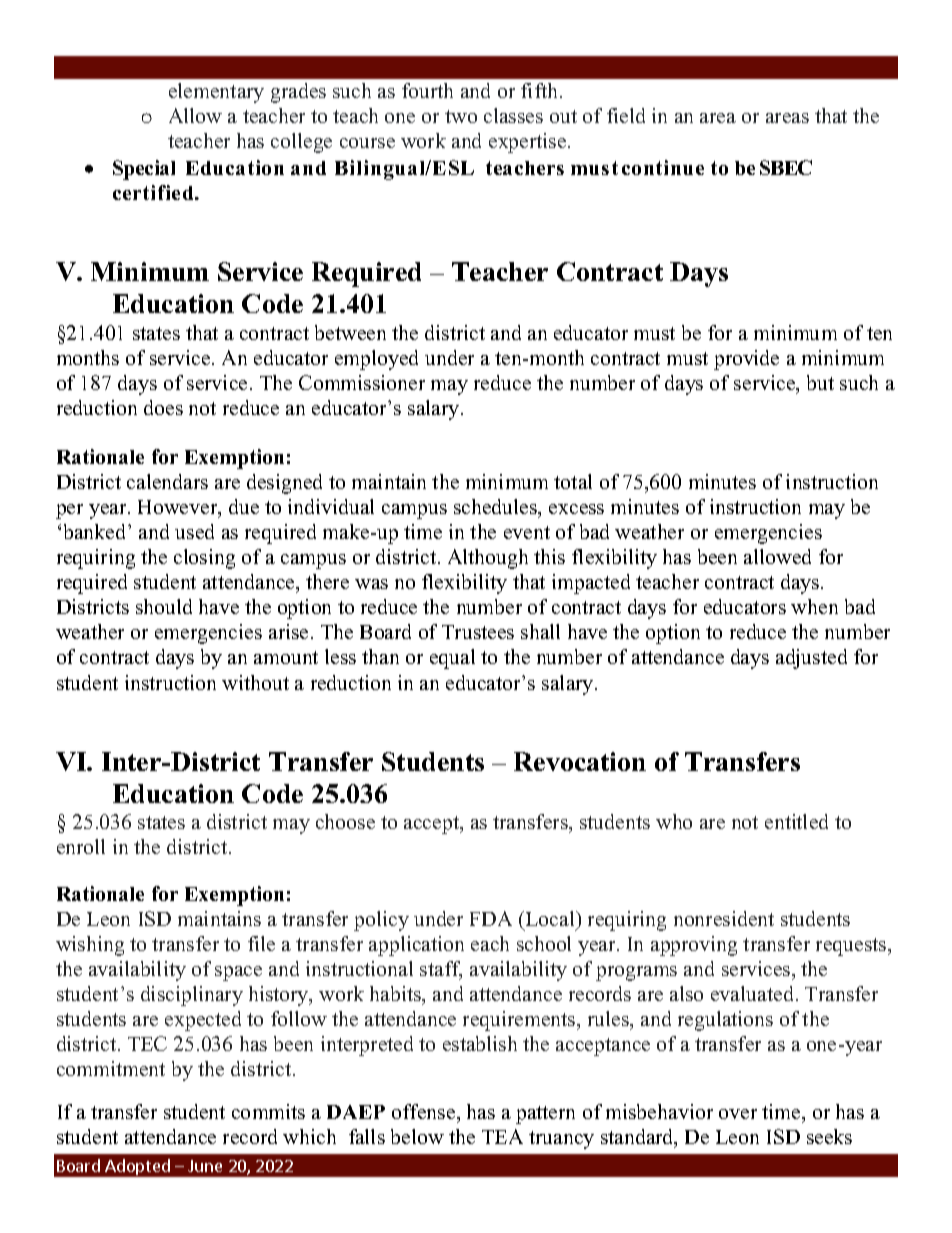 The height and width of the screenshot is (1233, 952). What do you see at coordinates (491, 918) in the screenshot?
I see `FDA` at bounding box center [491, 918].
